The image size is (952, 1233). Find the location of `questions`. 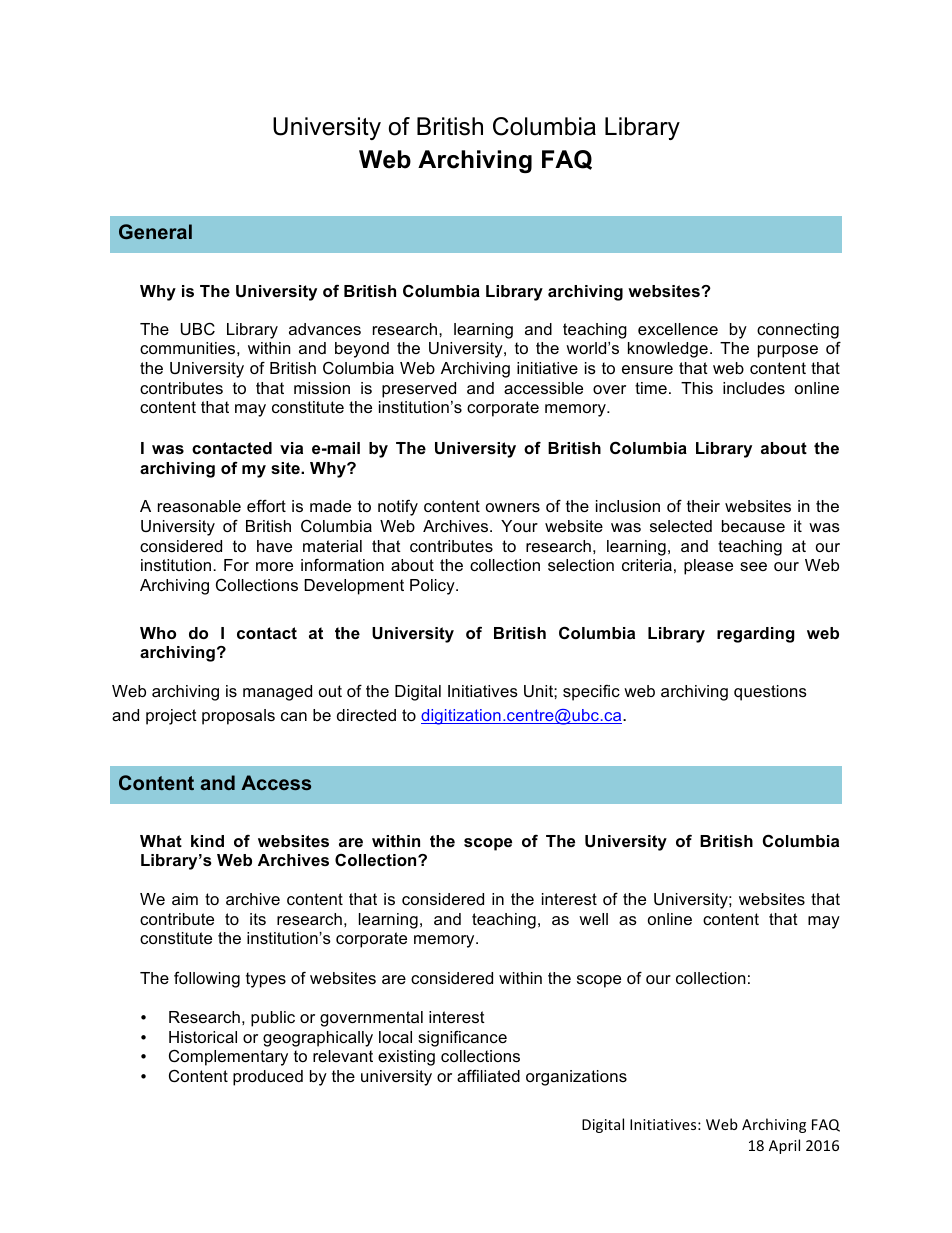

questions is located at coordinates (770, 693).
